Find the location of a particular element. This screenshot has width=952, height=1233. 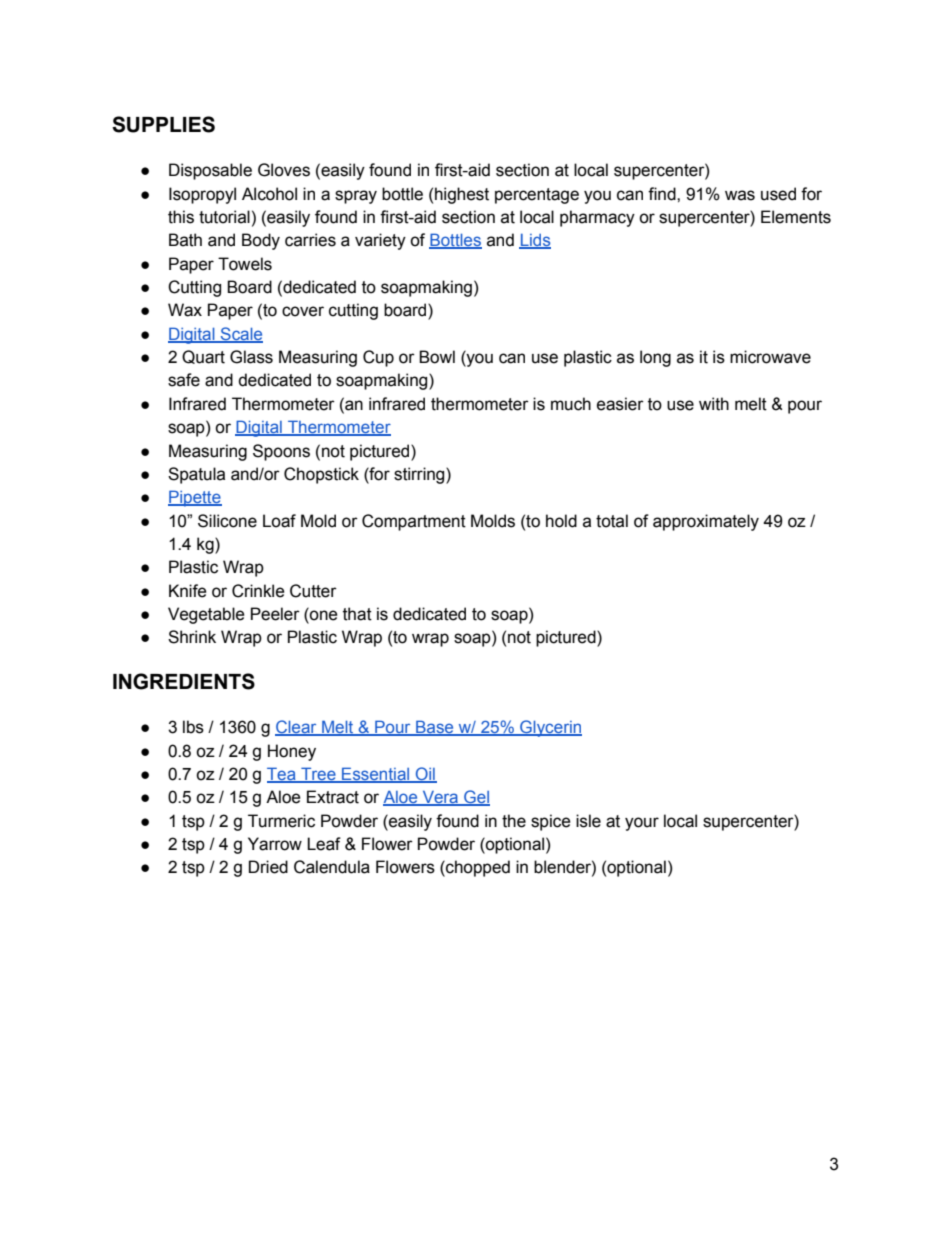

was is located at coordinates (740, 195).
